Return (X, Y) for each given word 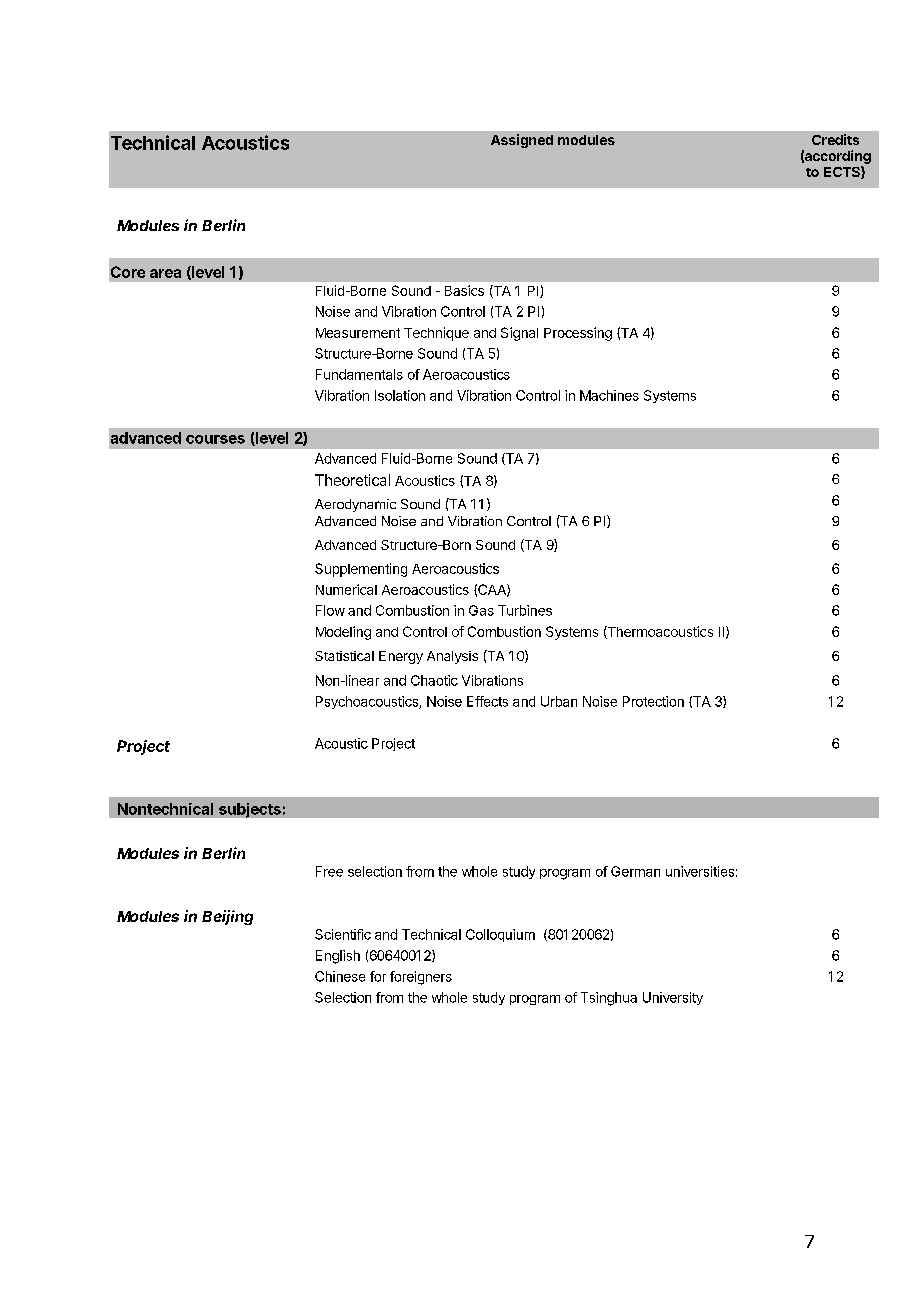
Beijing (227, 917)
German (635, 871)
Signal (519, 334)
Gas (481, 610)
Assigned (522, 141)
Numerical (346, 589)
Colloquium (500, 935)
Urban (559, 701)
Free (329, 871)
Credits (835, 139)
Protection (653, 701)
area (165, 273)
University (673, 998)
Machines (609, 395)
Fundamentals (359, 374)
